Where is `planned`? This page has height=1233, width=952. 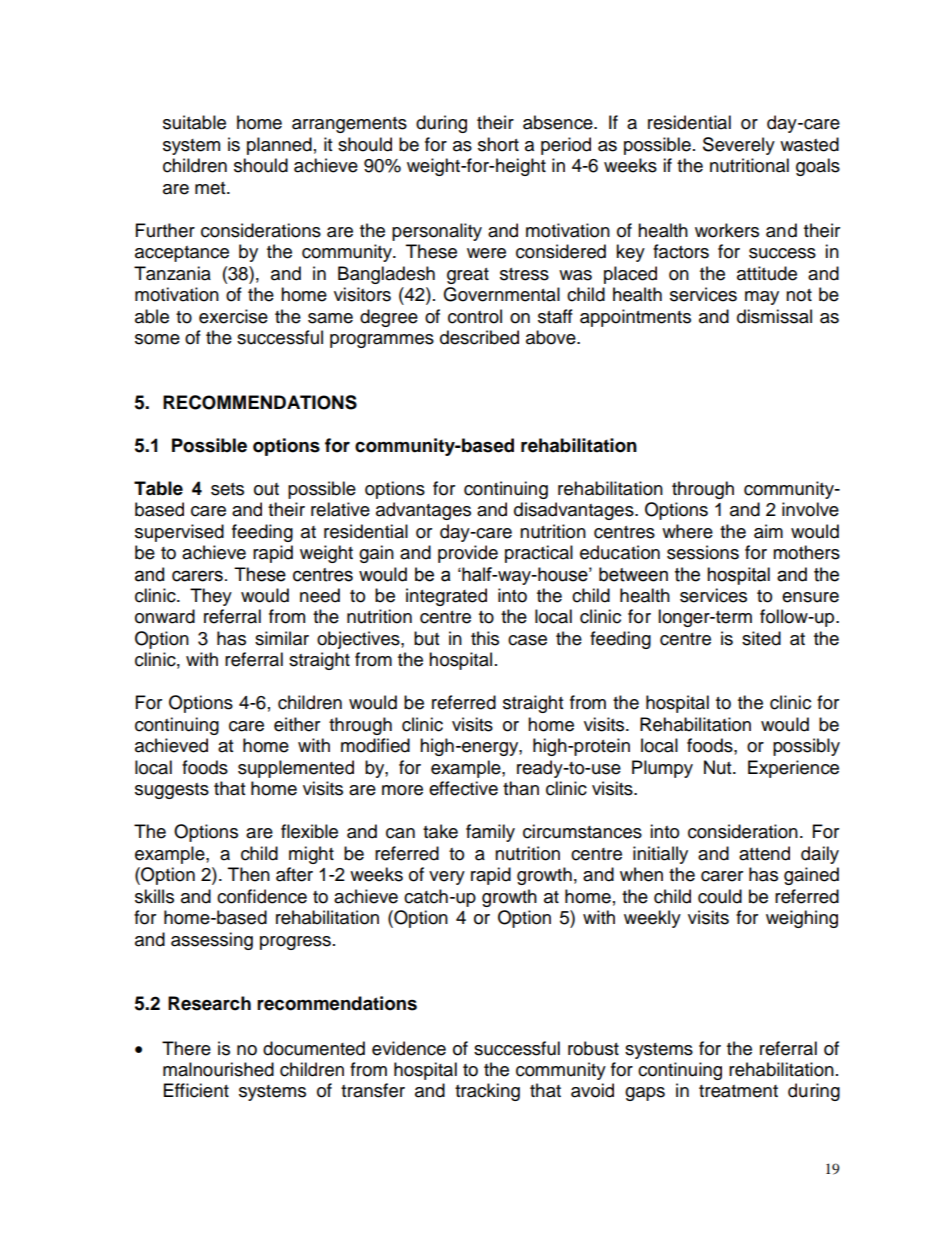
planned is located at coordinates (279, 146).
